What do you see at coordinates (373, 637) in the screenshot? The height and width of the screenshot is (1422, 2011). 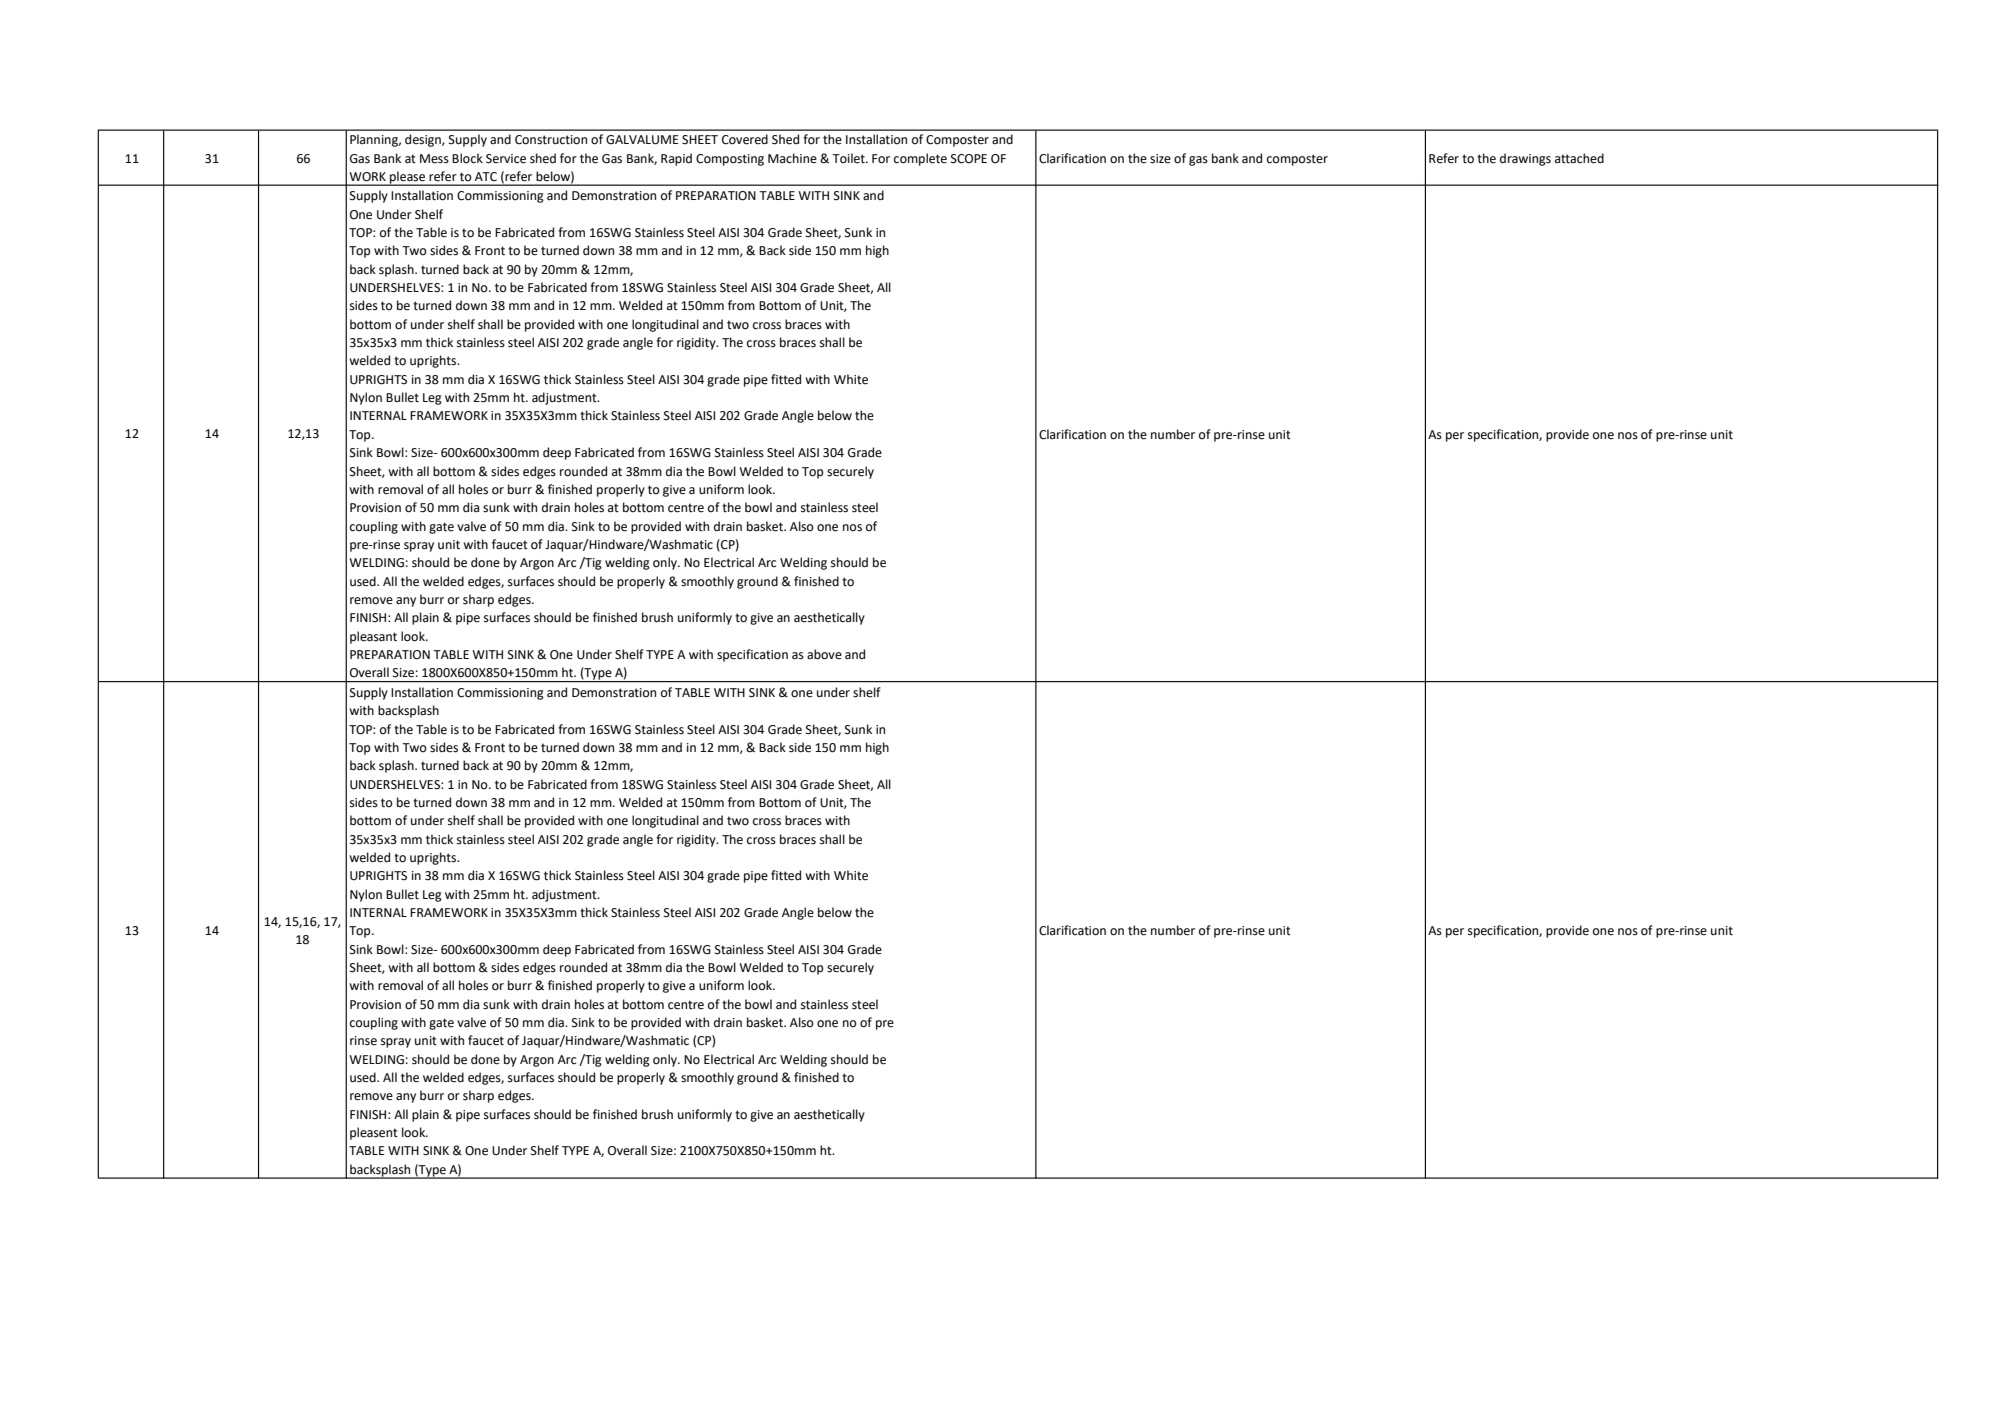 I see `pleasant` at bounding box center [373, 637].
